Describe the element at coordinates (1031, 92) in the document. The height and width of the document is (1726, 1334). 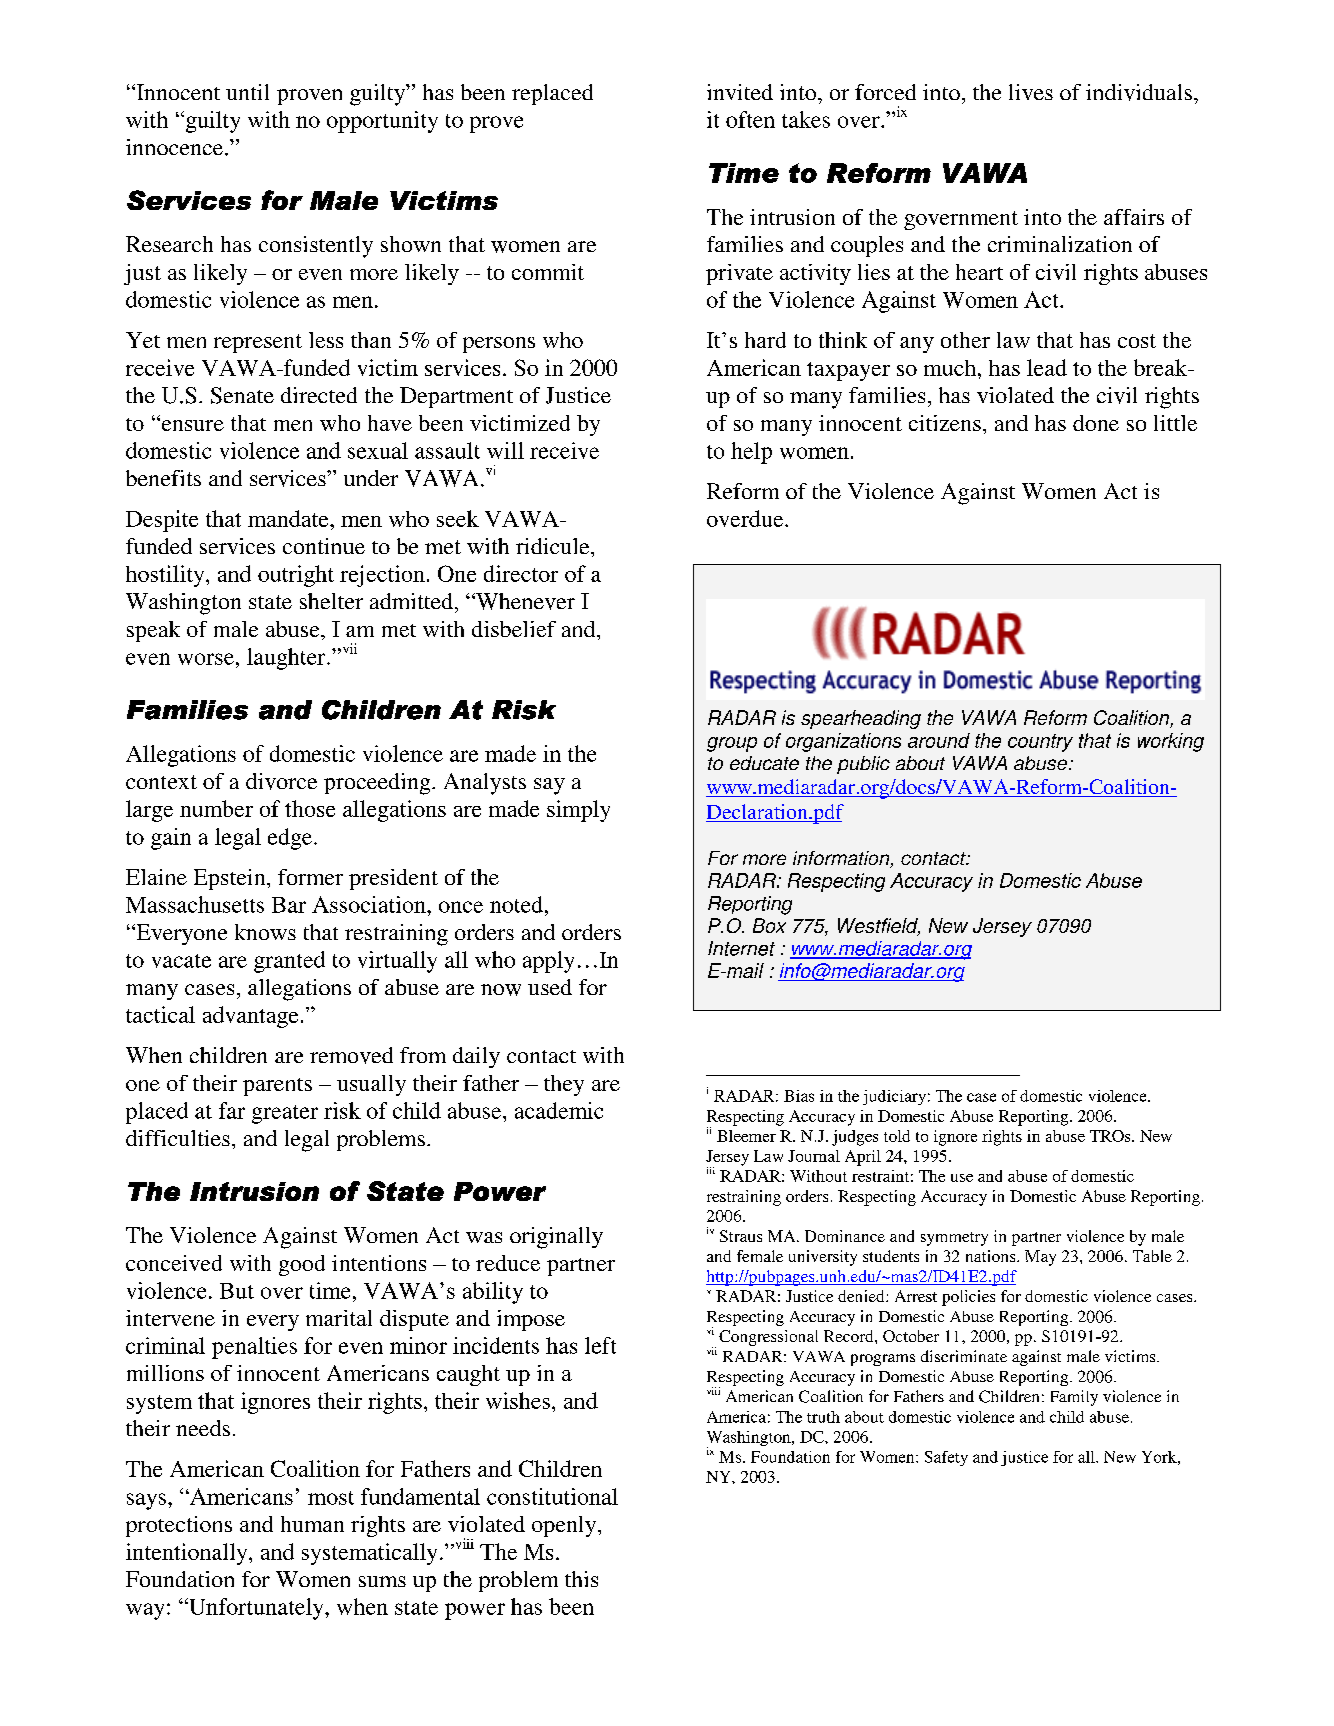
I see `lives` at that location.
